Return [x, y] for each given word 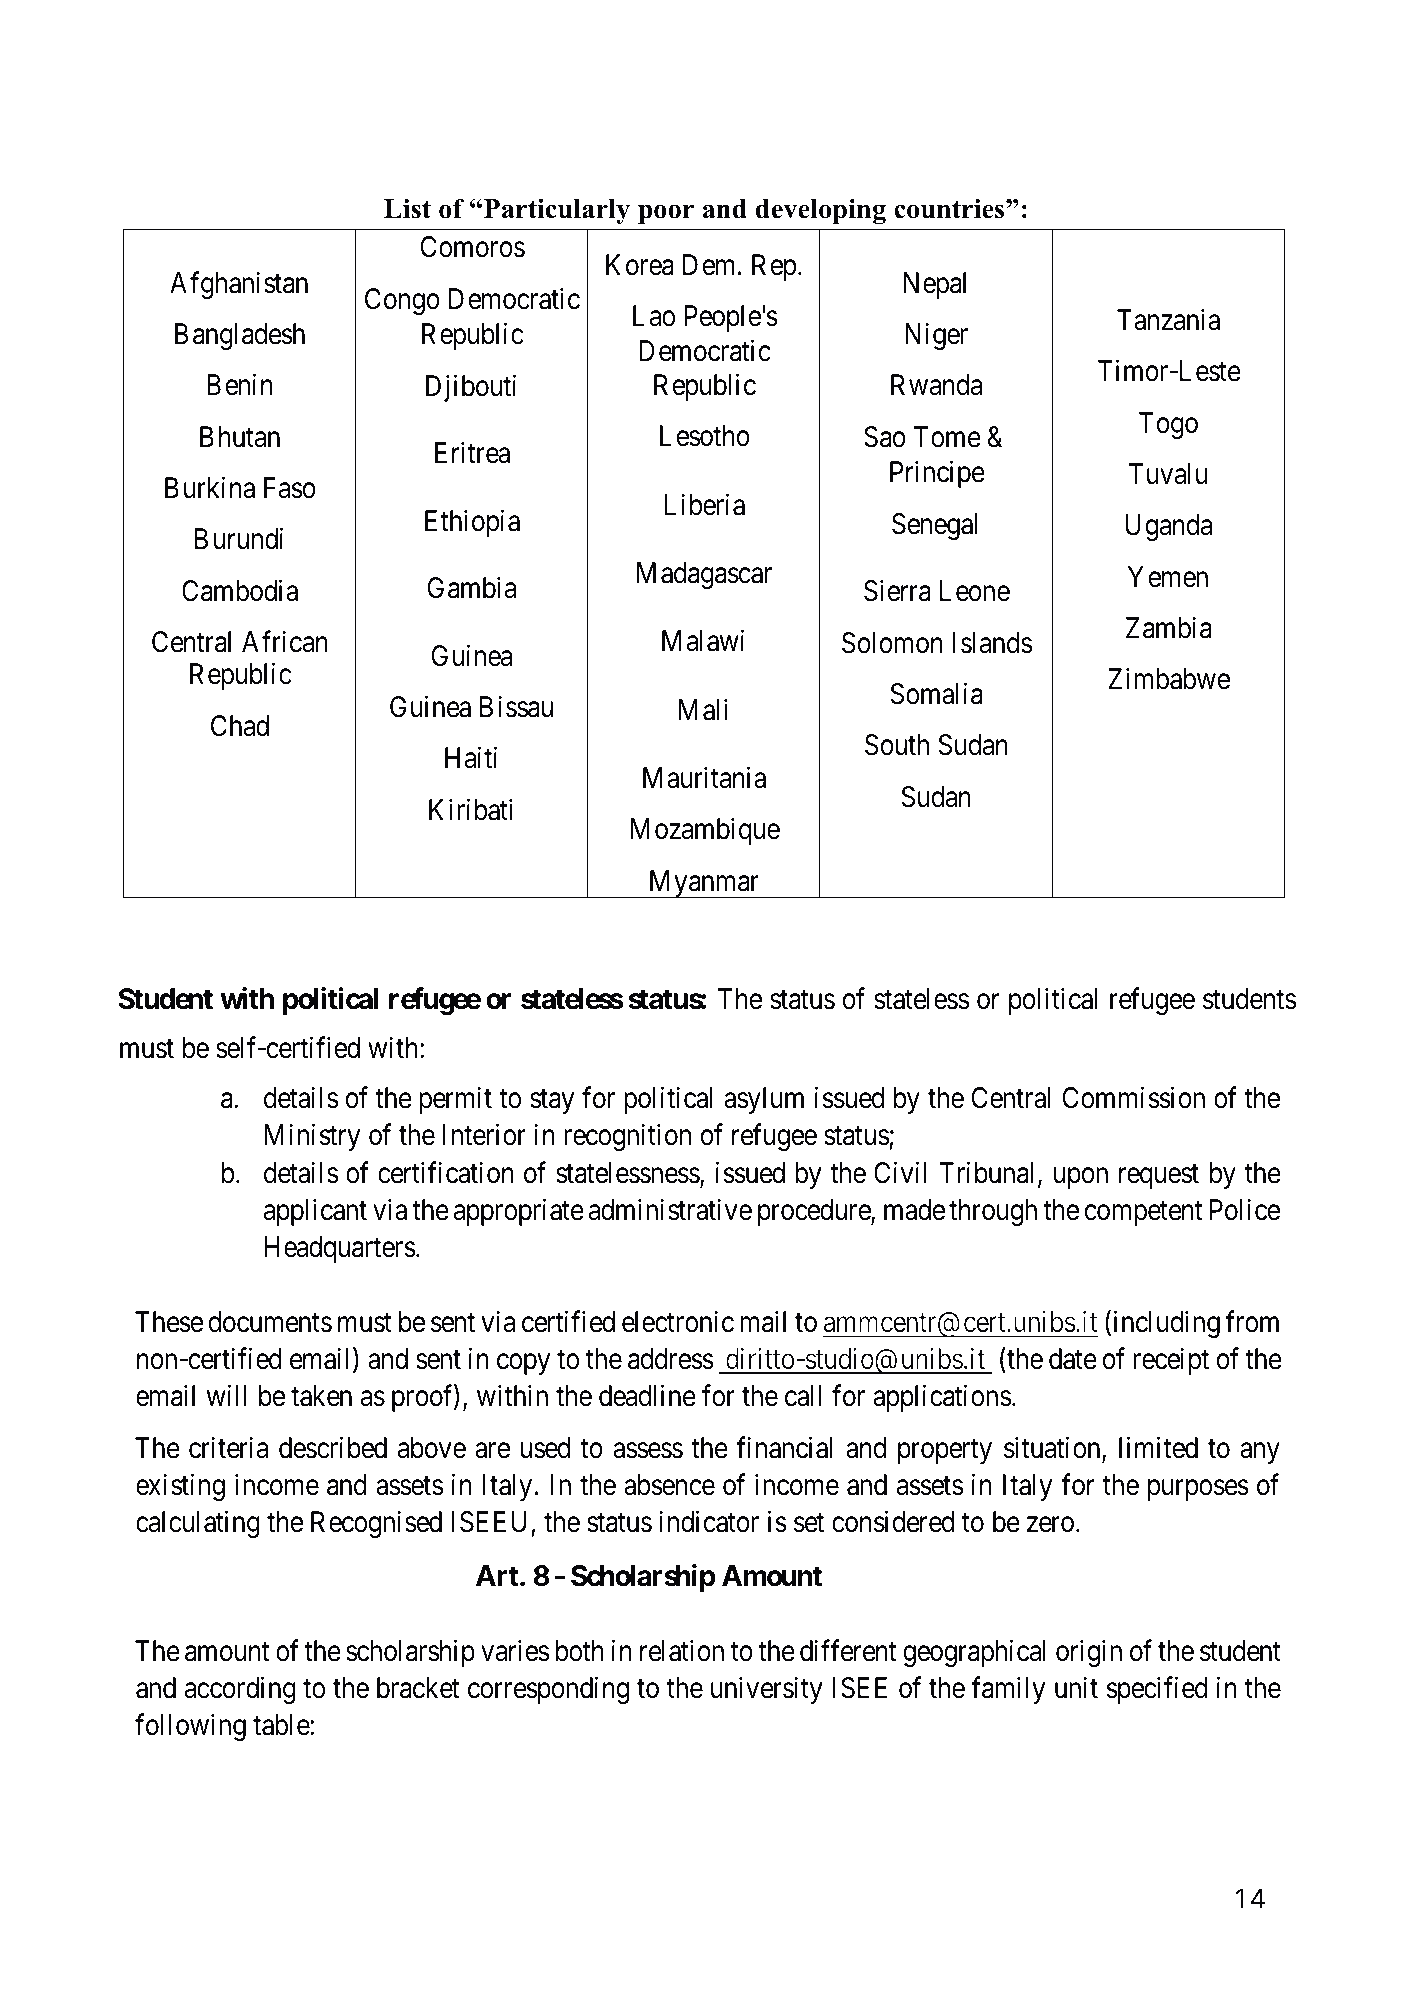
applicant [315, 1212]
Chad [240, 726]
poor [666, 214]
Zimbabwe [1169, 679]
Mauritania [704, 777]
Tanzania [1168, 319]
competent [1143, 1214]
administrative [670, 1210]
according [240, 1690]
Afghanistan [239, 285]
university [767, 1690]
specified [1157, 1690]
